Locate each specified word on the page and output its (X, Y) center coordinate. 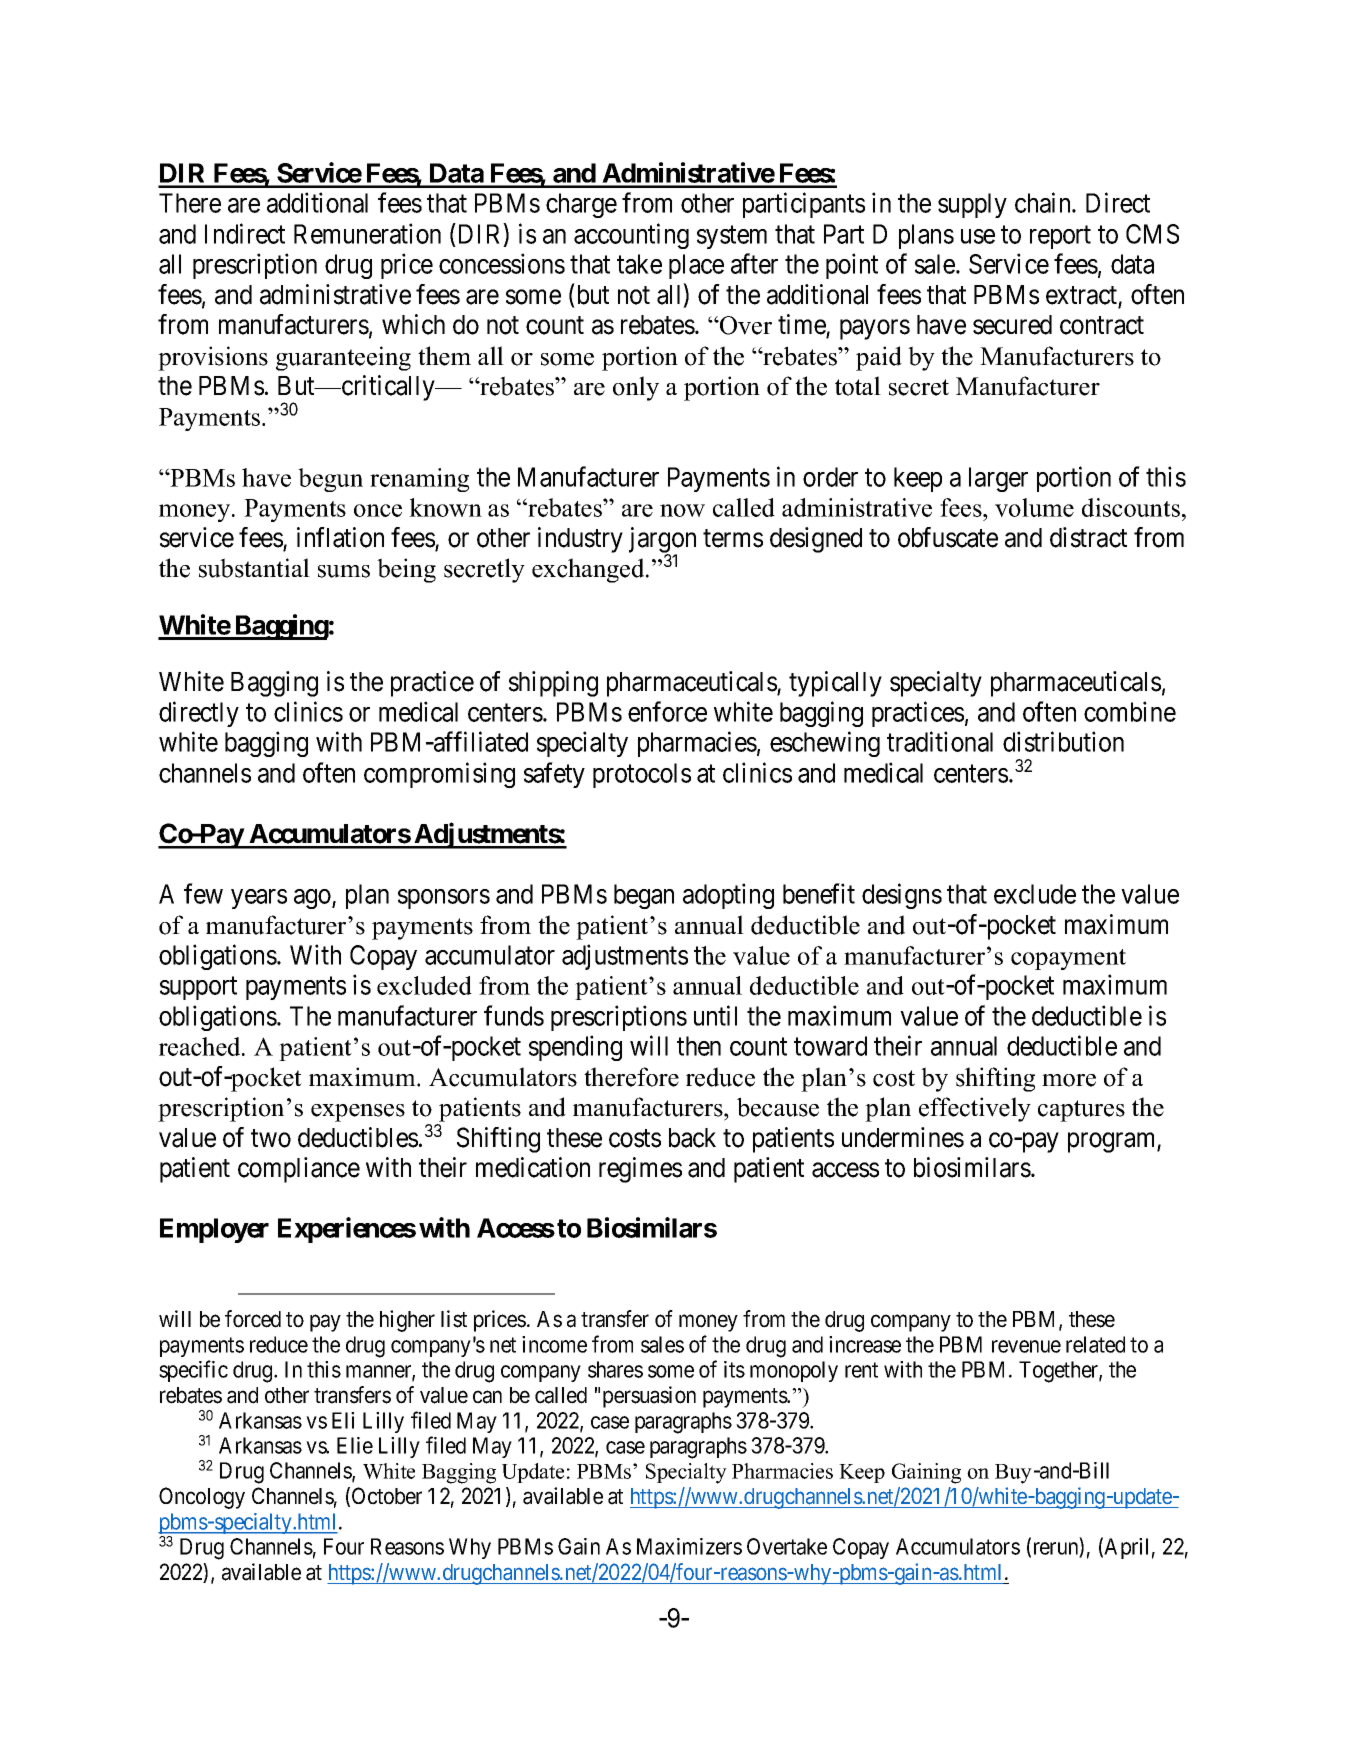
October (387, 1496)
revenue (1026, 1346)
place (696, 266)
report (1060, 237)
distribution (1063, 741)
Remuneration (367, 233)
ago (313, 899)
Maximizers (689, 1546)
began (644, 896)
